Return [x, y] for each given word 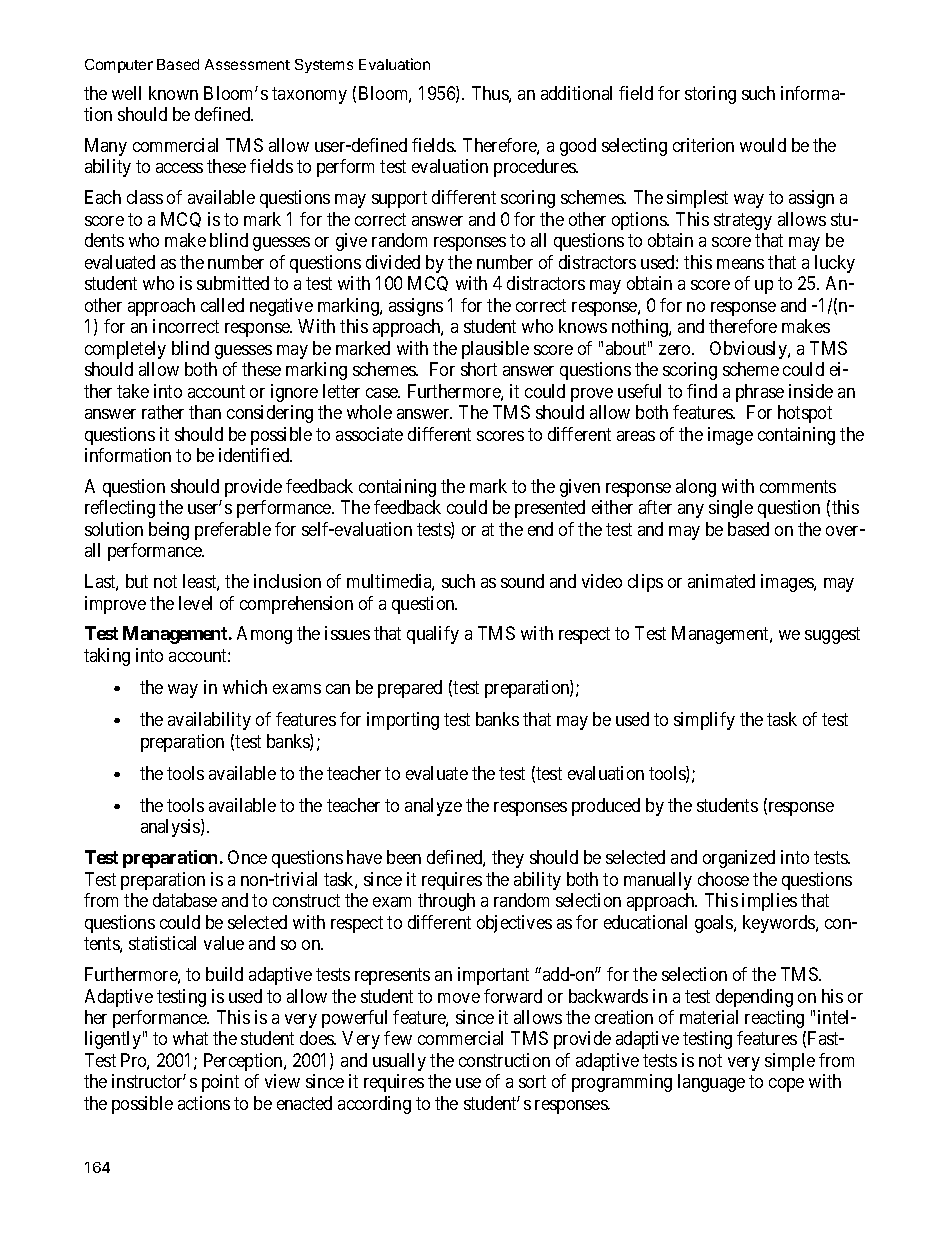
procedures [535, 168]
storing [710, 95]
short [479, 369]
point [220, 1083]
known [173, 93]
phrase [760, 393]
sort [532, 1082]
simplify [704, 721]
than [205, 412]
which [245, 687]
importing [403, 721]
